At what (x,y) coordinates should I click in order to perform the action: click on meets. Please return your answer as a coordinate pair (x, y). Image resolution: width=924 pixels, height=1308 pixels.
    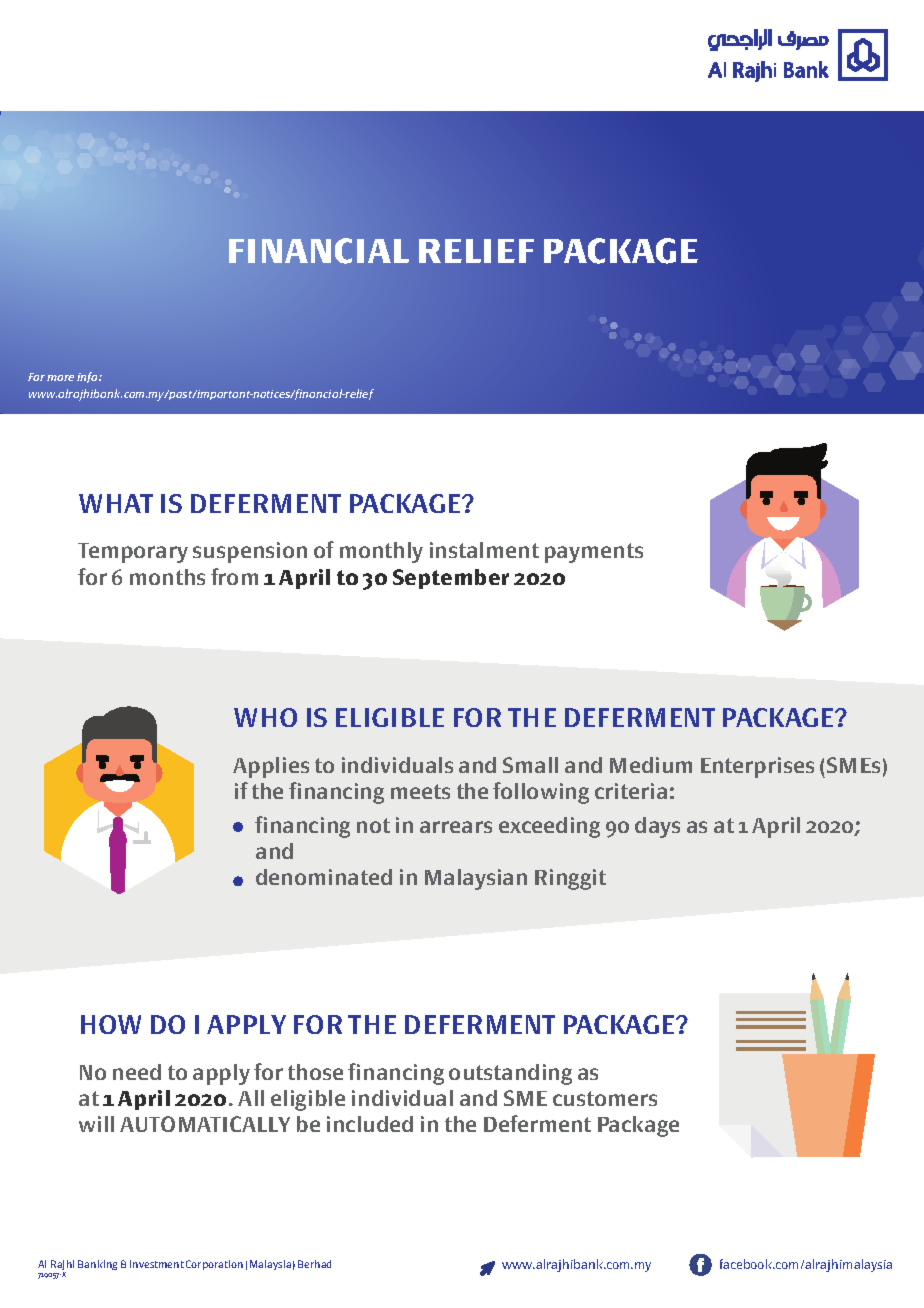
    Looking at the image, I should click on (420, 791).
